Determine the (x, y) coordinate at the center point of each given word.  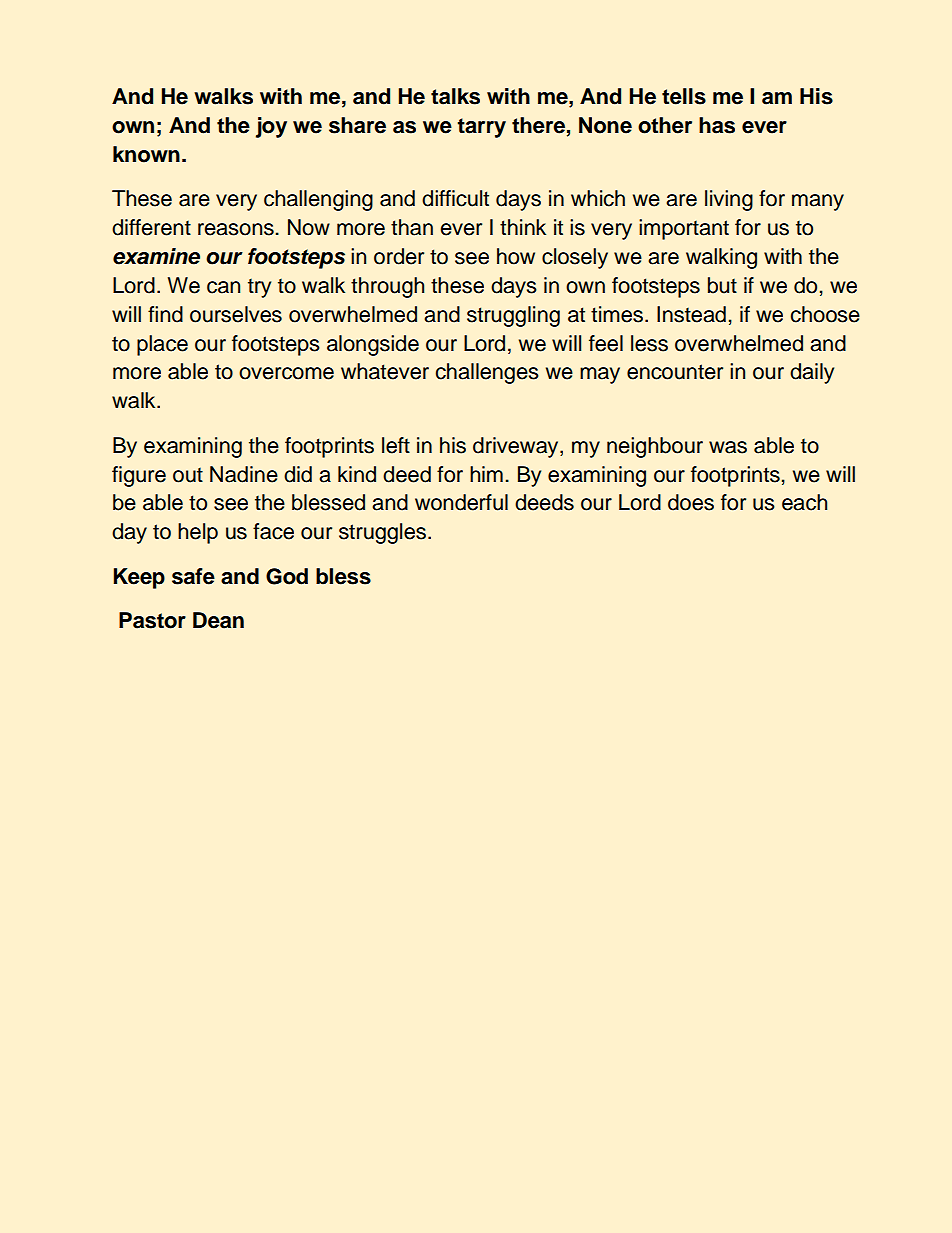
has (717, 125)
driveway (517, 447)
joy (271, 127)
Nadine (244, 474)
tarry (482, 128)
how (516, 256)
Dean (218, 620)
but (722, 285)
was (728, 447)
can (223, 287)
